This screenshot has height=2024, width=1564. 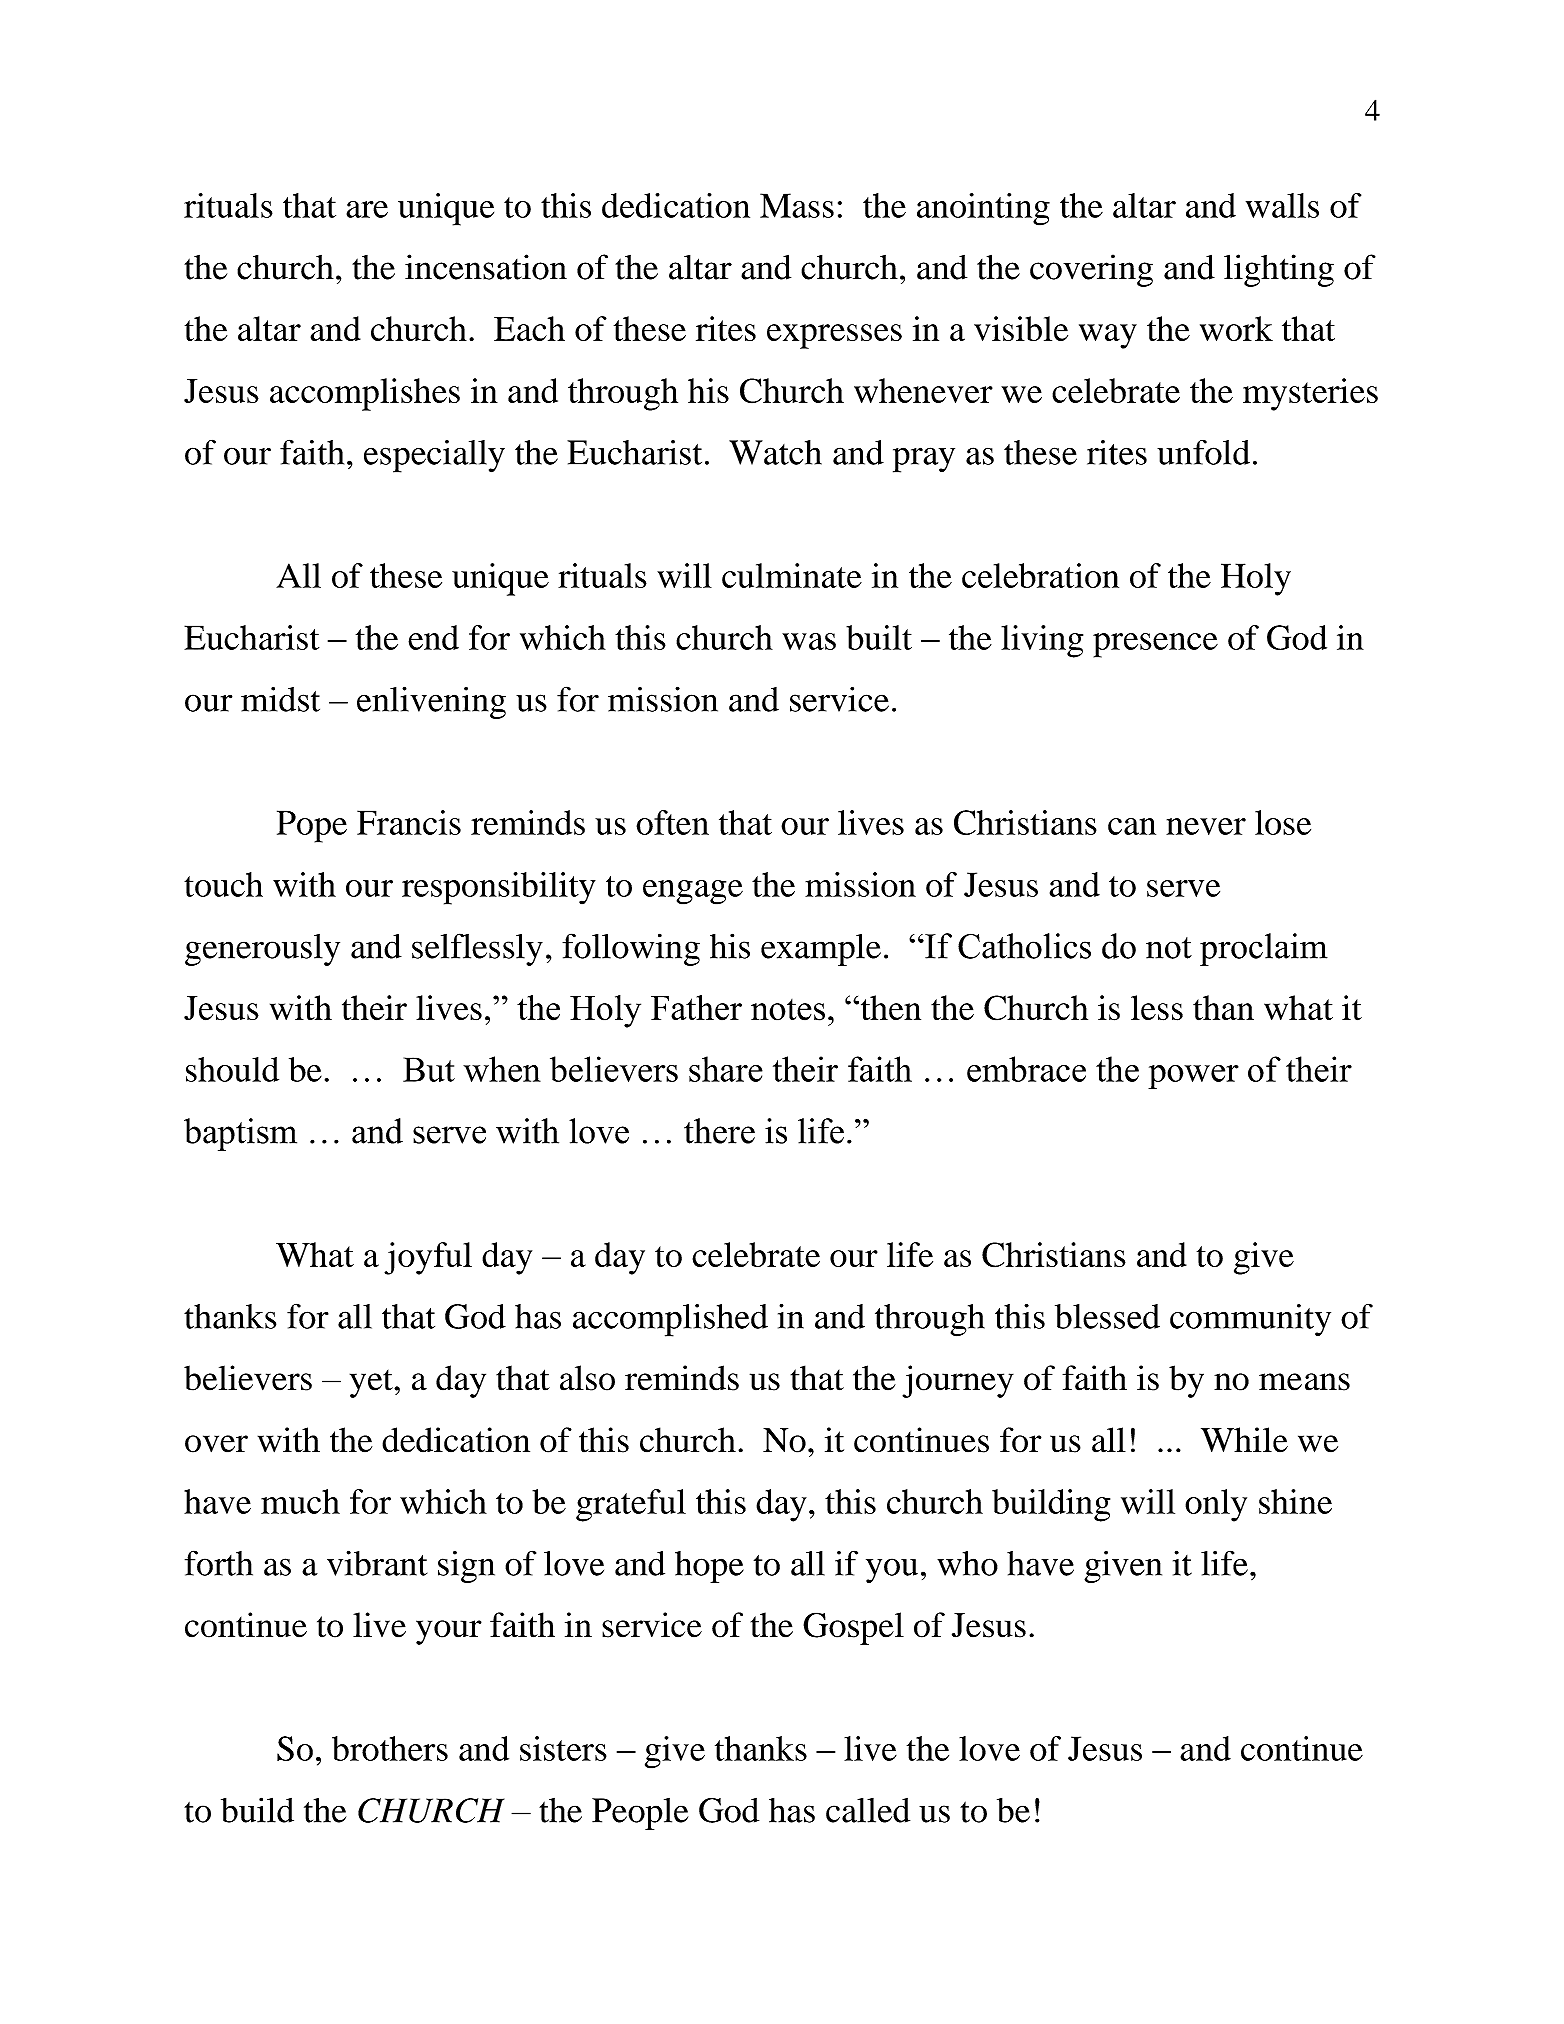 I want to click on brothers, so click(x=390, y=1748).
